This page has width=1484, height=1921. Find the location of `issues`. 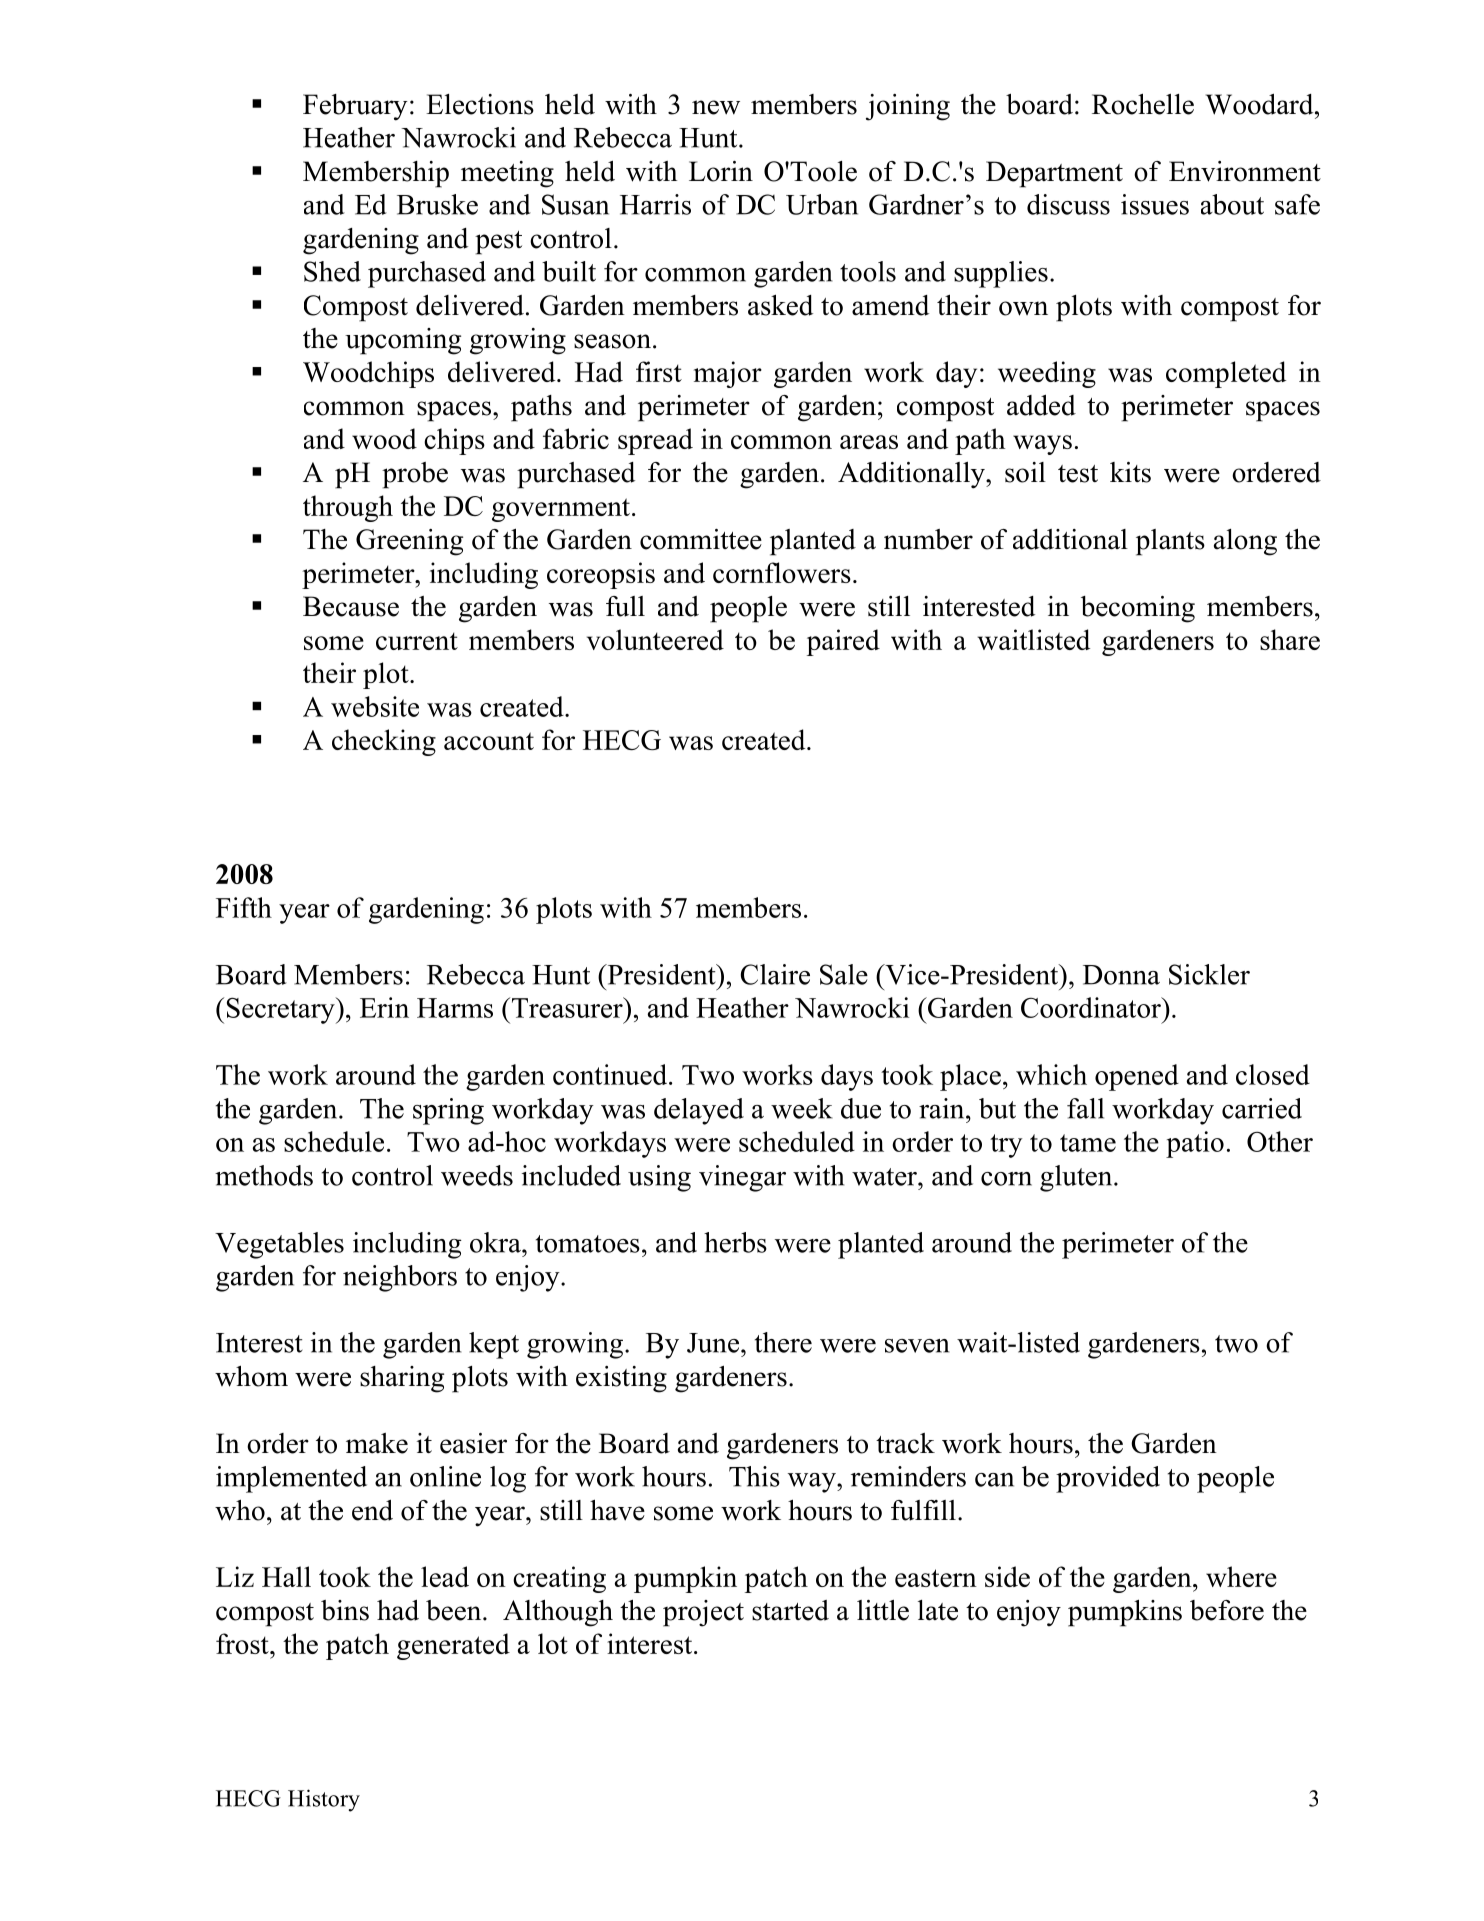

issues is located at coordinates (1155, 204).
